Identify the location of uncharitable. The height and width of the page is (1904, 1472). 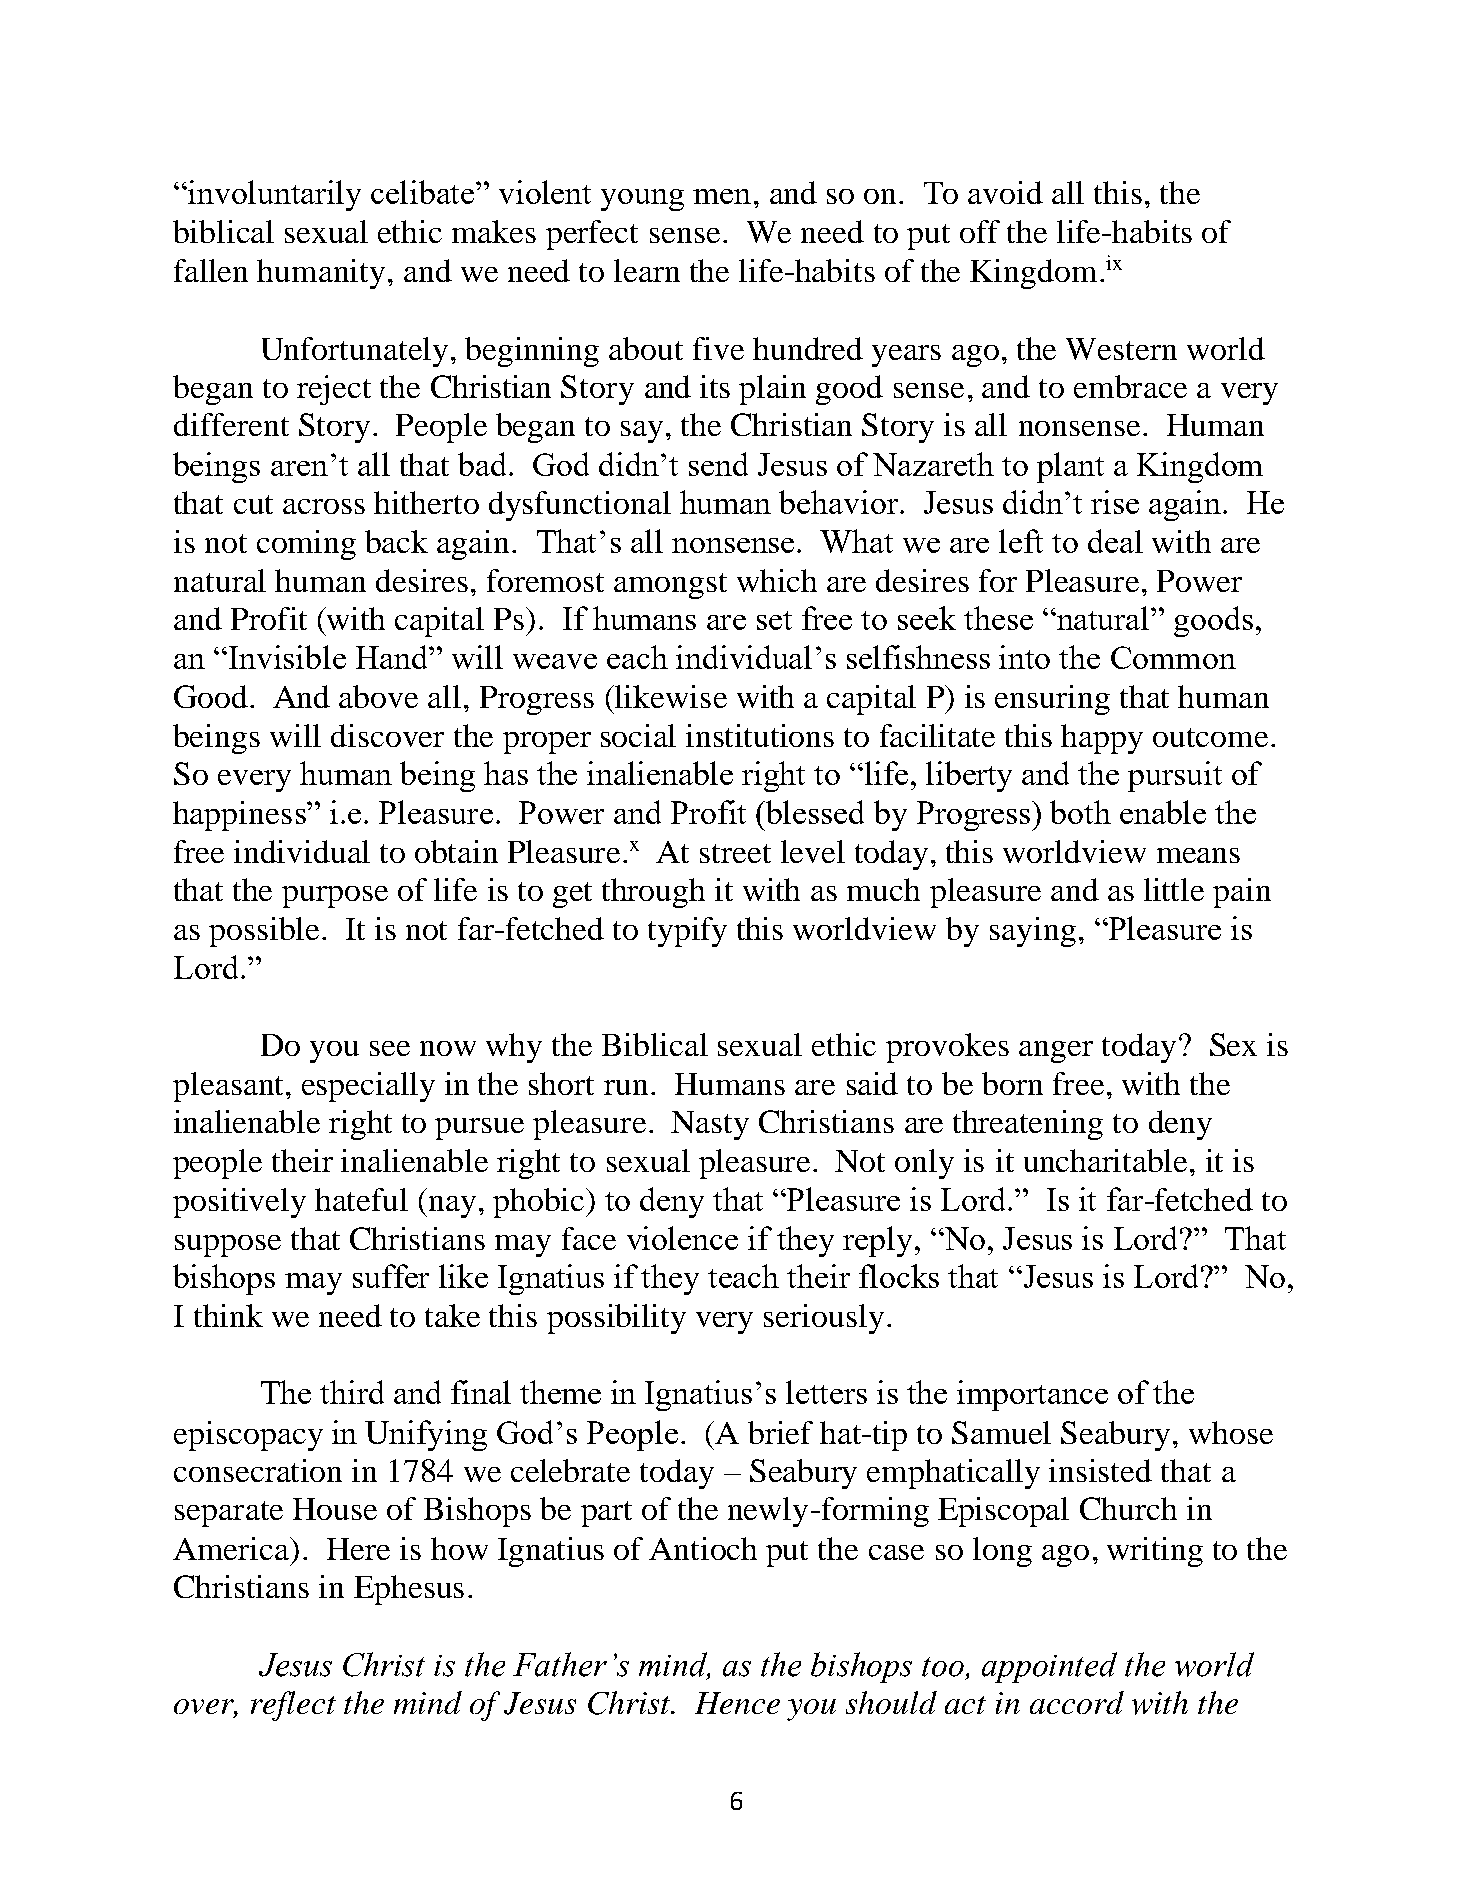
(1105, 1160).
